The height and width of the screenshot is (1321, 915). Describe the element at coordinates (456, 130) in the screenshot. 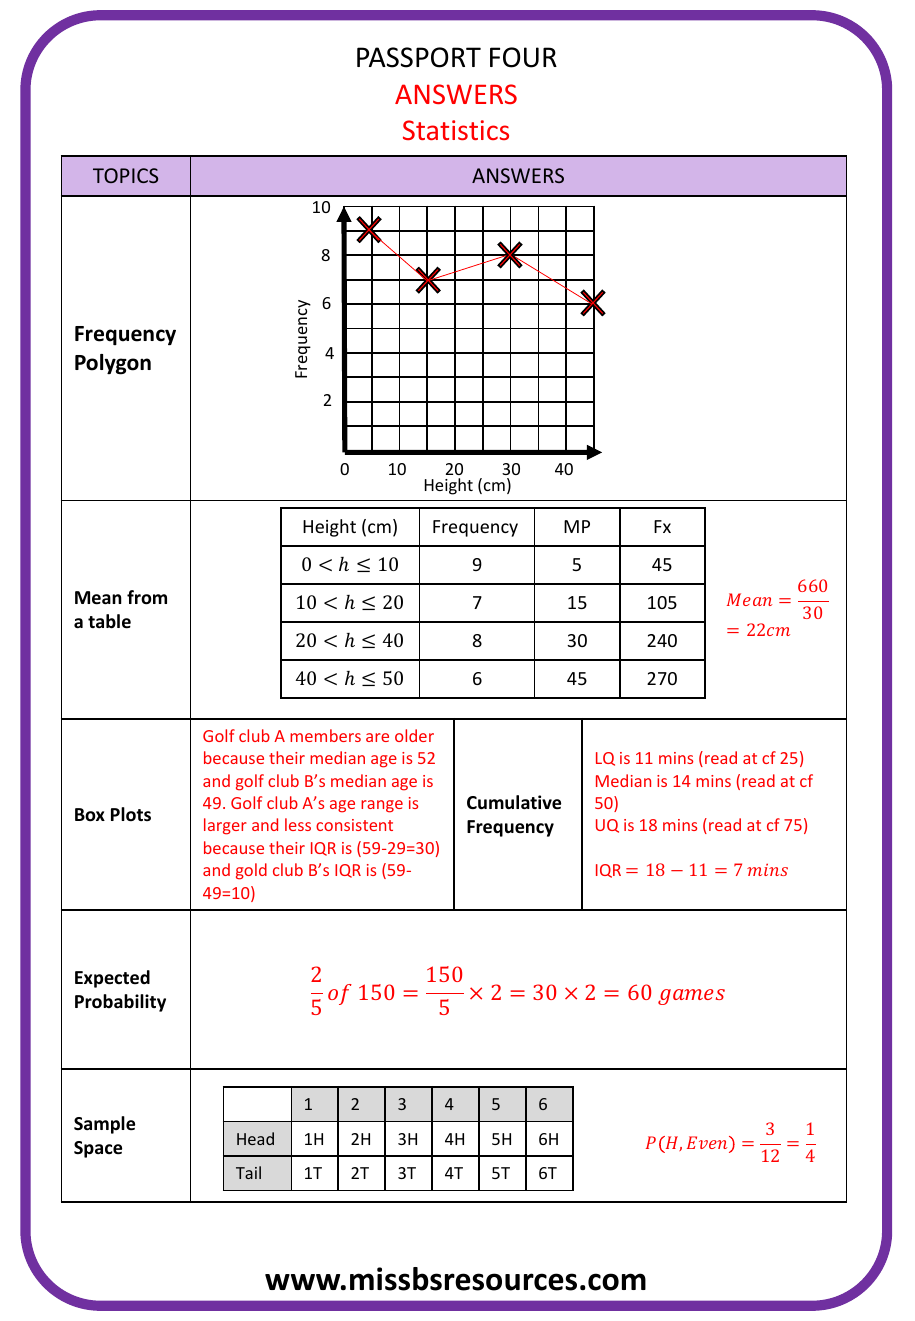

I see `Statistics` at that location.
